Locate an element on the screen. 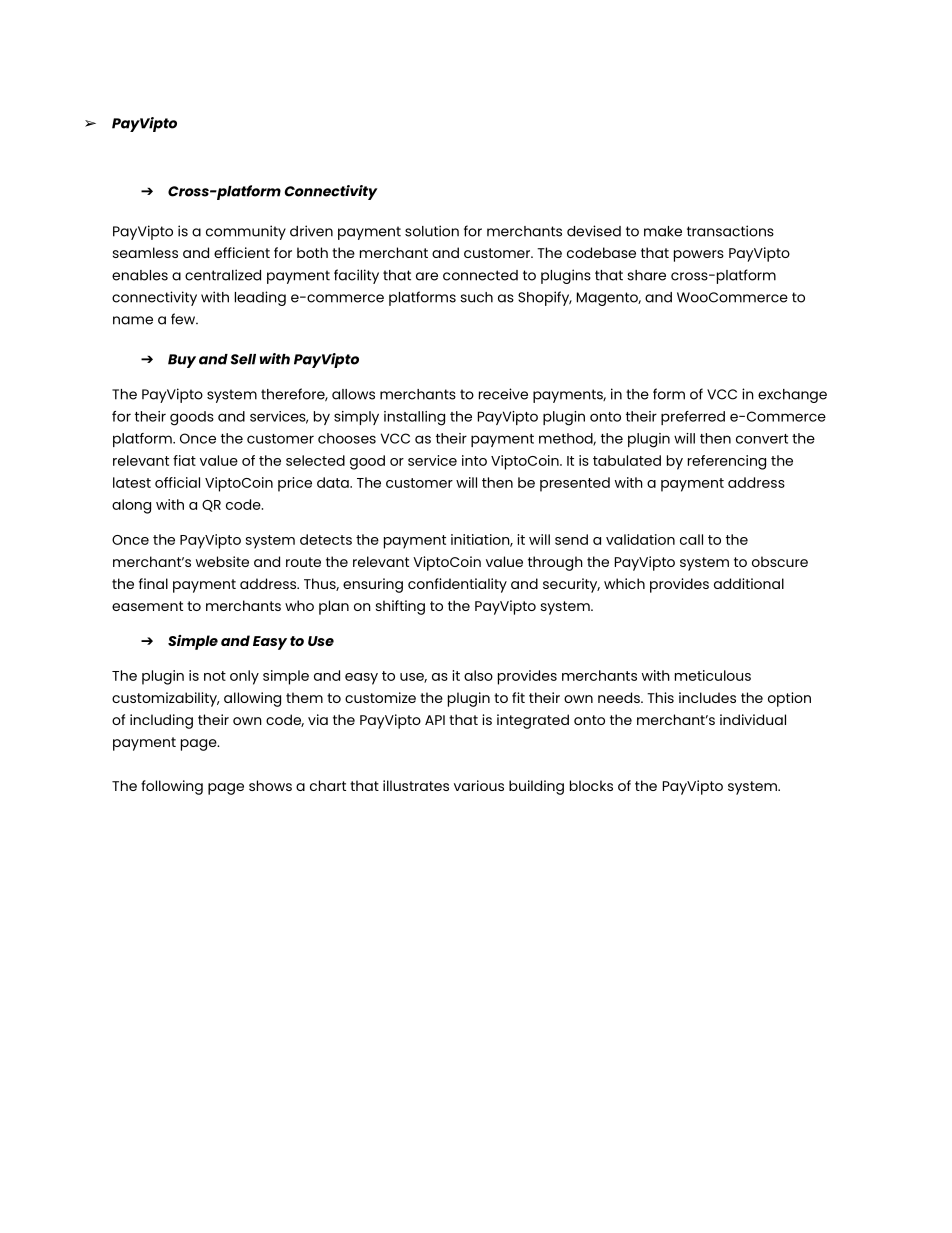 This screenshot has width=952, height=1233. following is located at coordinates (172, 787).
